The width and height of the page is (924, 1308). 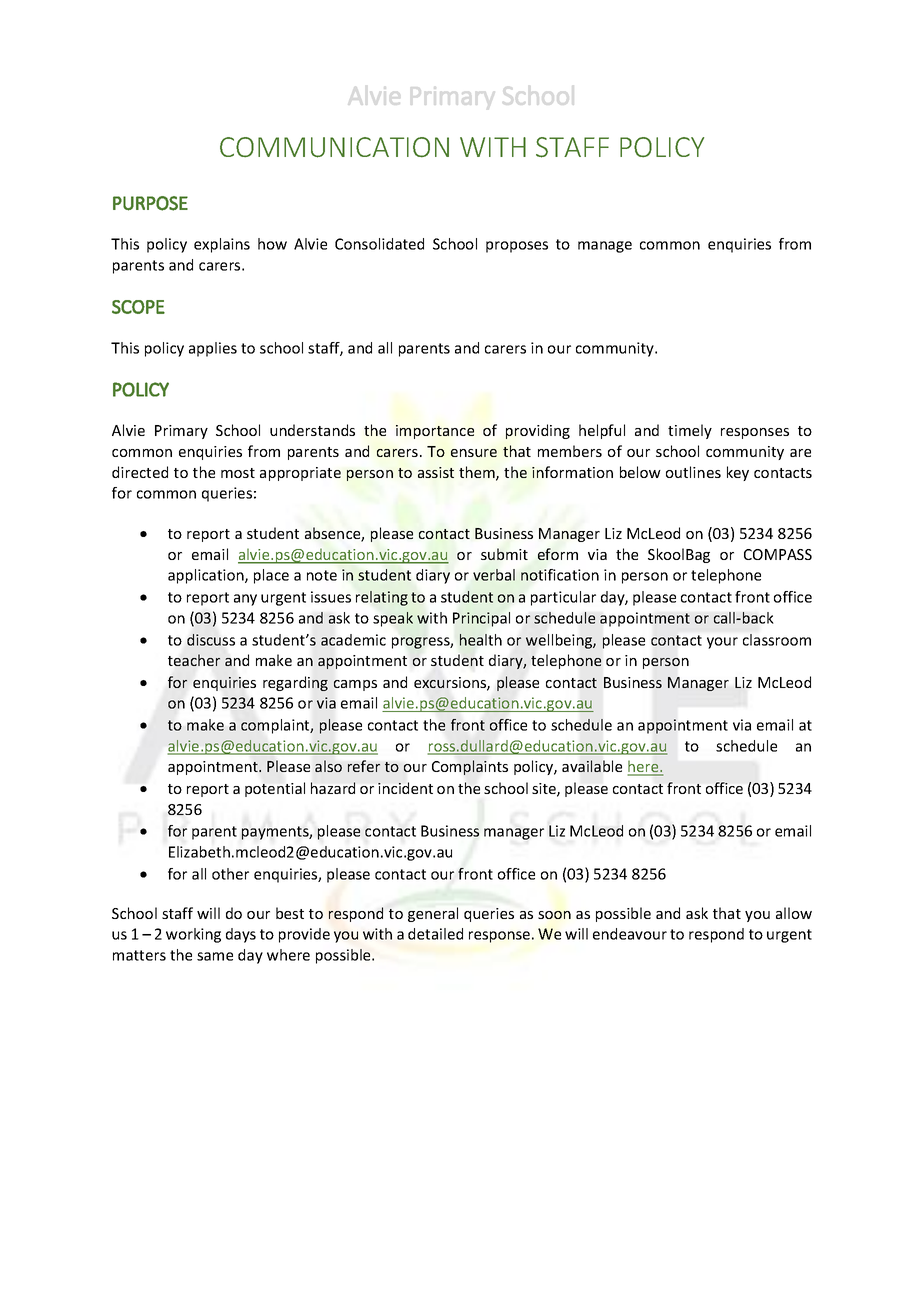 I want to click on proposes, so click(x=517, y=247).
